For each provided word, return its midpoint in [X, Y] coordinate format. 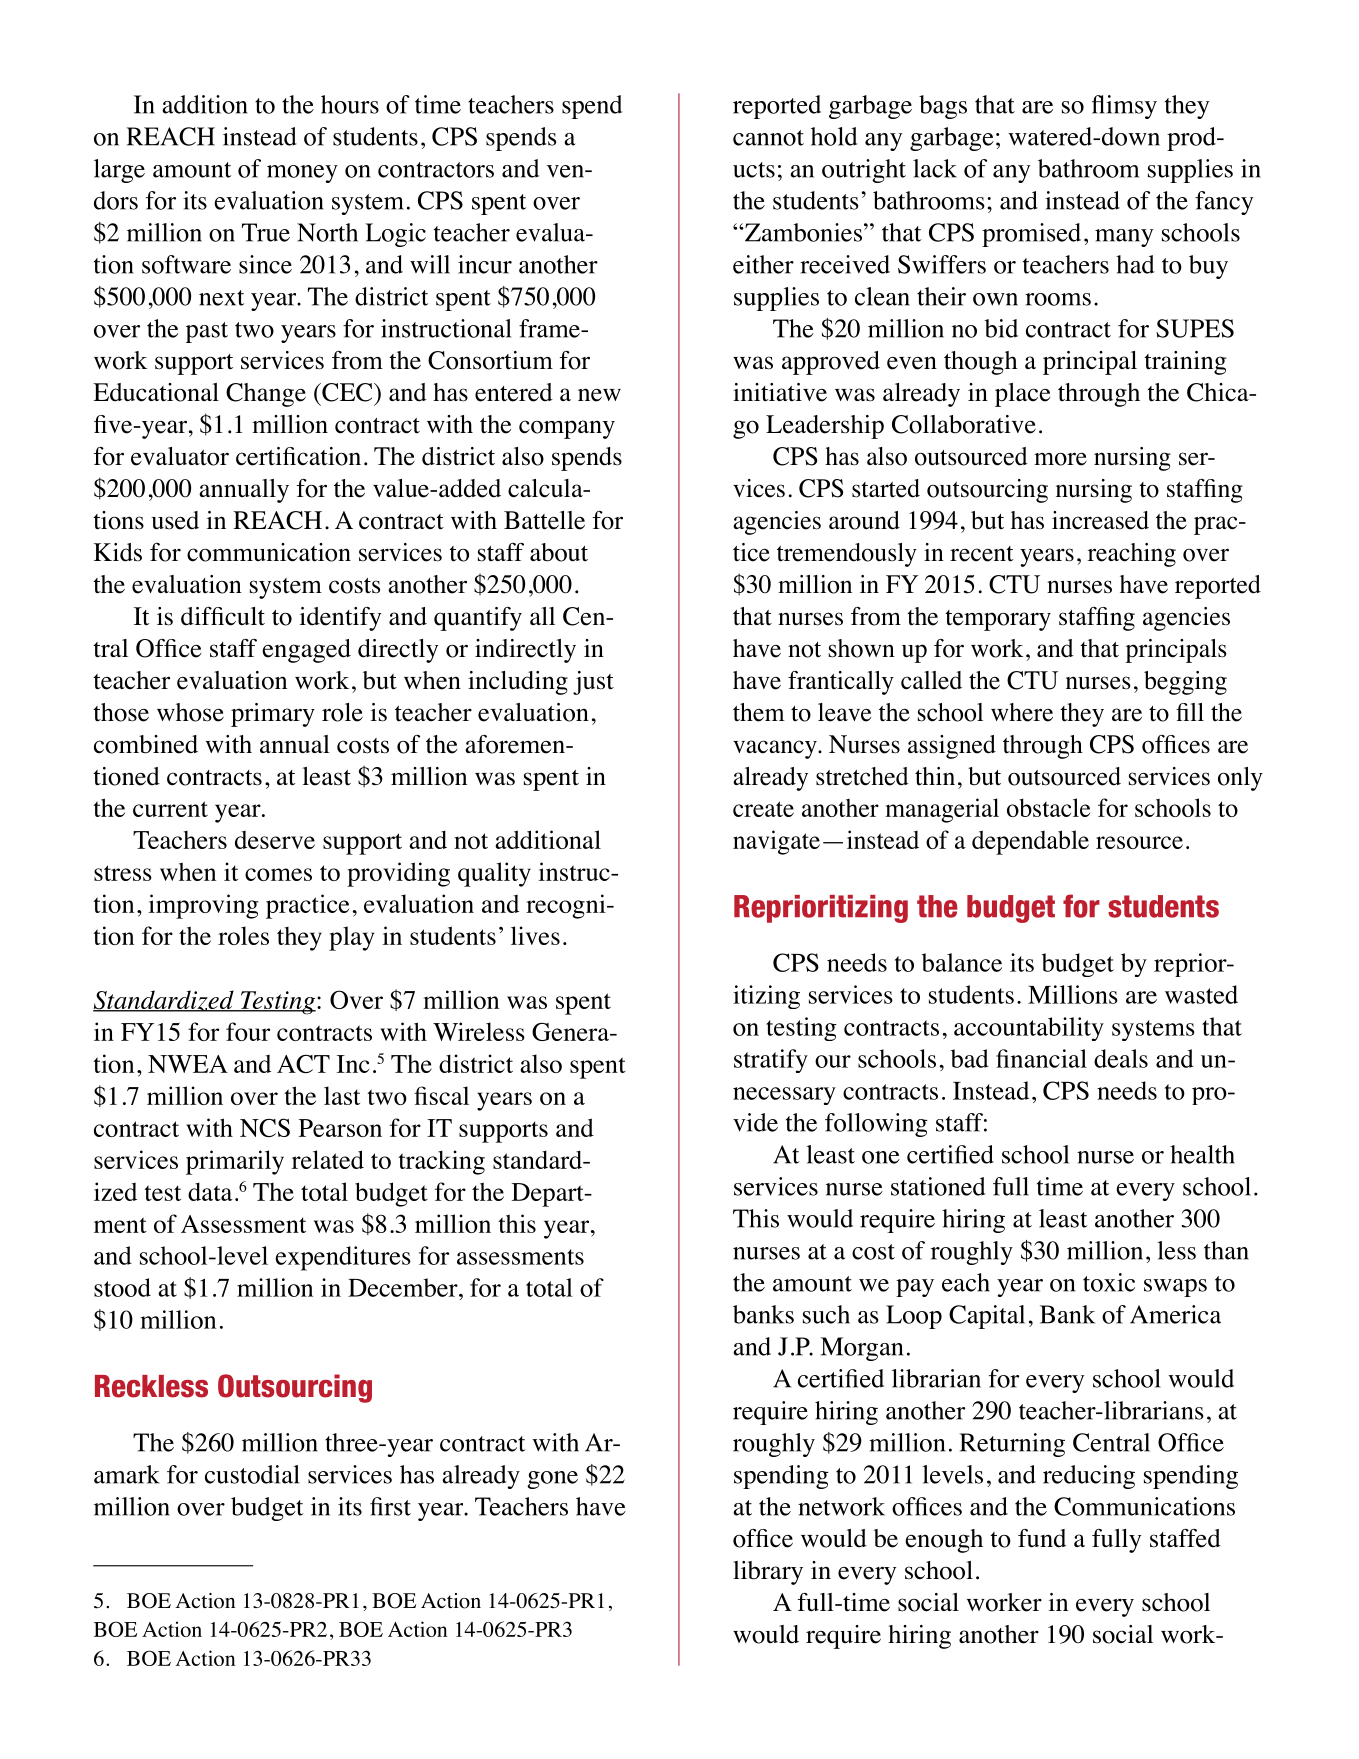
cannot [768, 138]
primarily [235, 1162]
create [763, 809]
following [876, 1125]
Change [266, 395]
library [768, 1573]
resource [1139, 842]
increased [1100, 520]
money [302, 174]
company [567, 429]
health [1202, 1154]
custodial [252, 1474]
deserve [275, 839]
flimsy [1124, 107]
